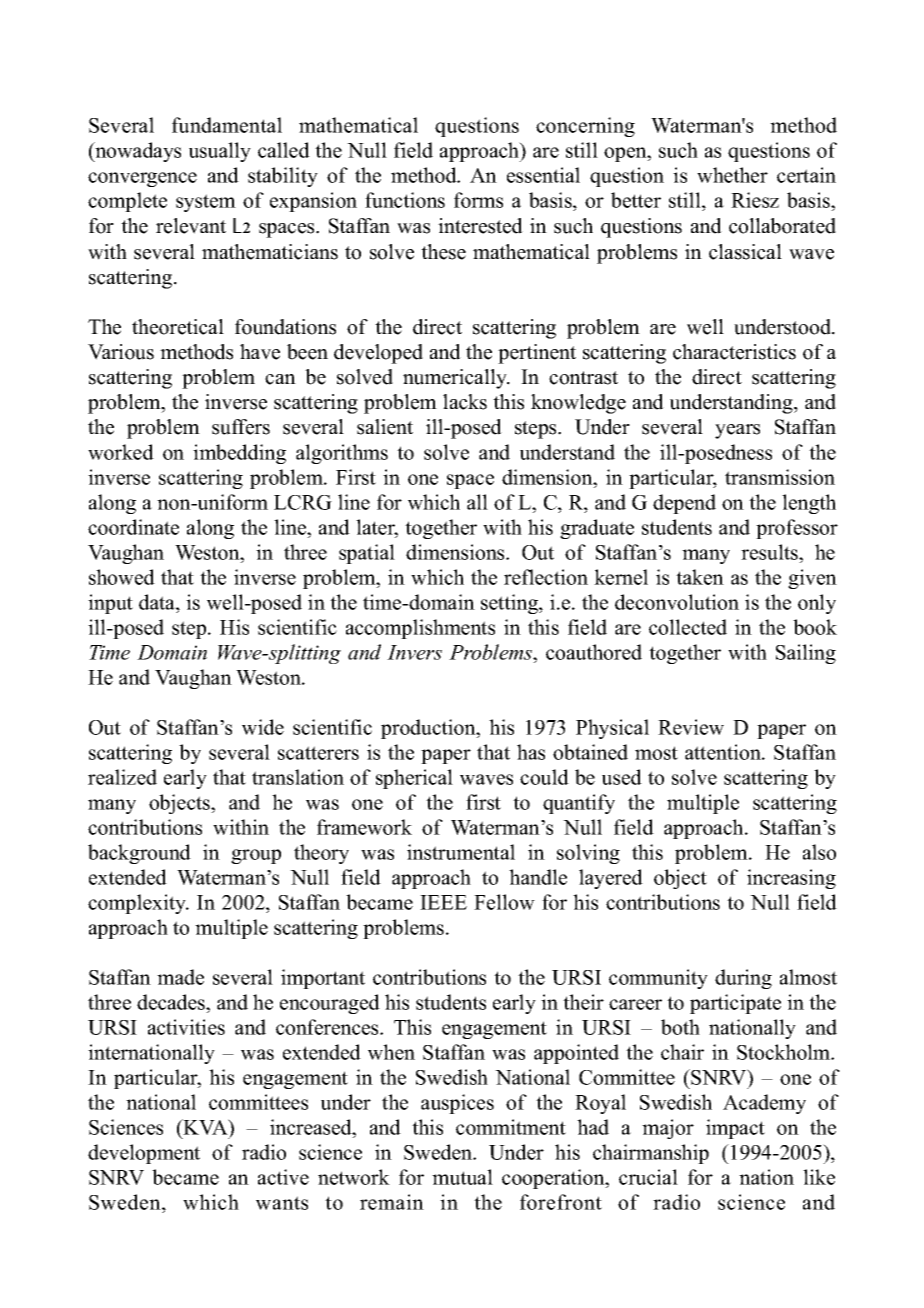  I want to click on whether, so click(732, 175).
